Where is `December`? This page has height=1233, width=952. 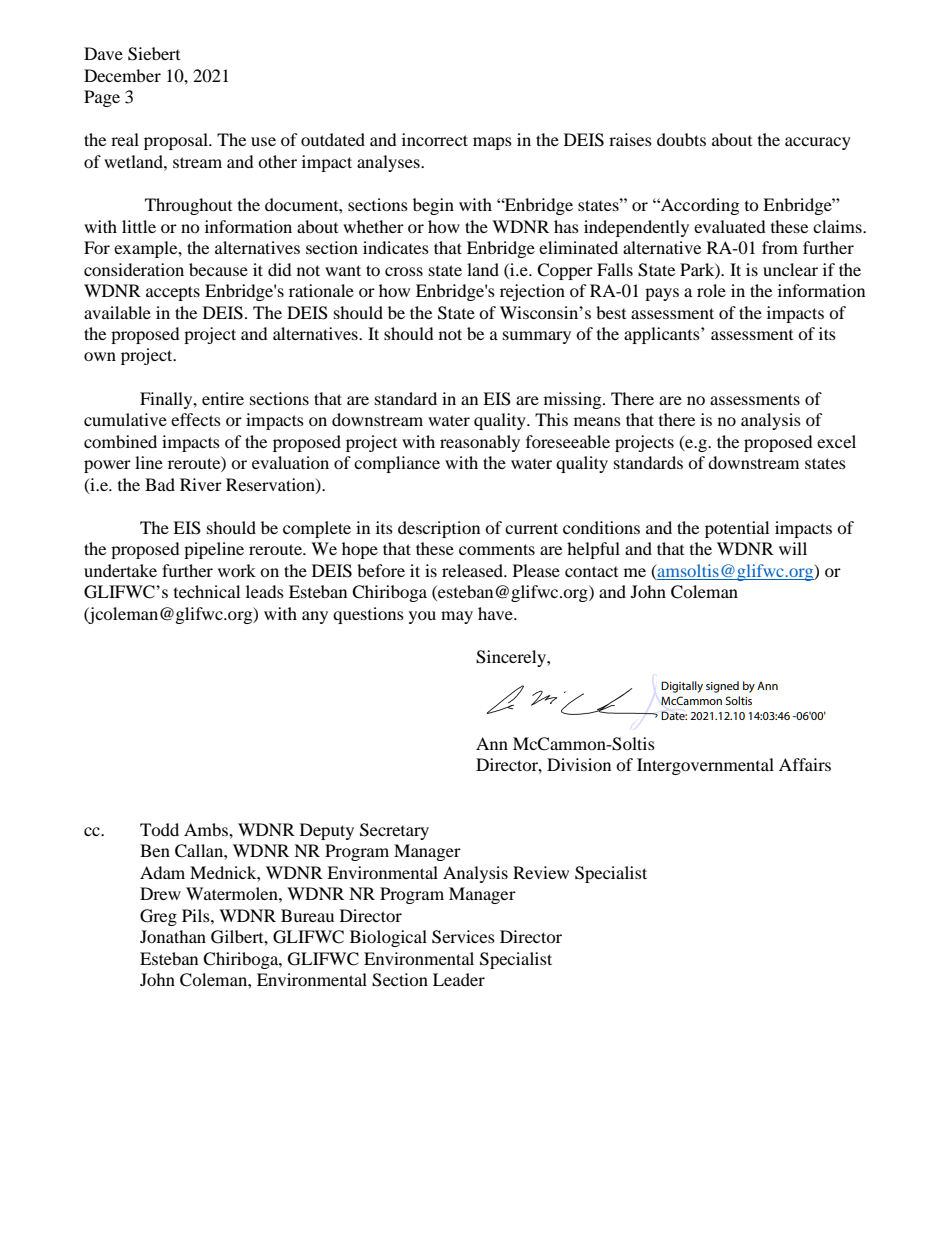
December is located at coordinates (122, 75).
